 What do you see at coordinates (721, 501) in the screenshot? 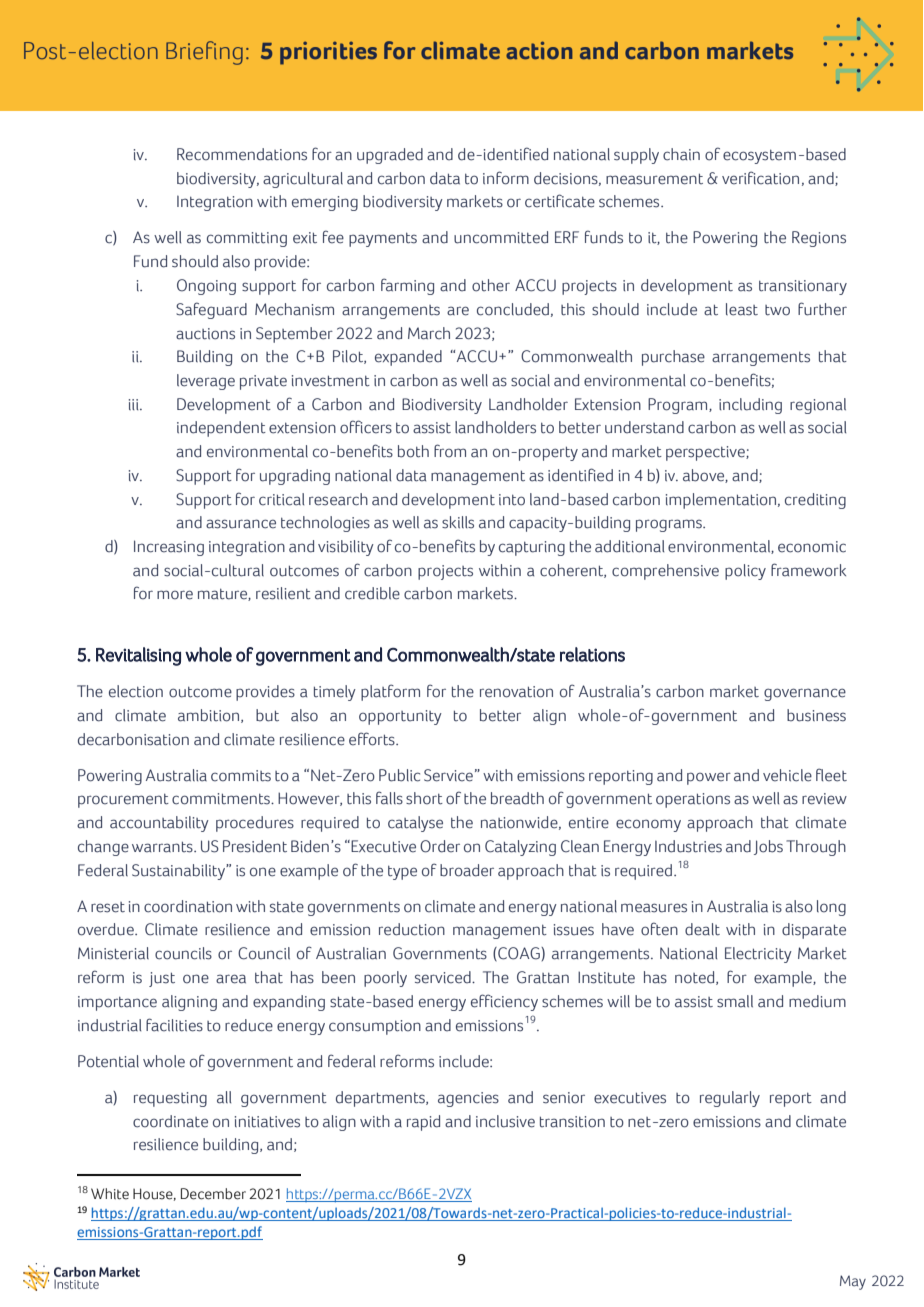
I see `implementation` at bounding box center [721, 501].
